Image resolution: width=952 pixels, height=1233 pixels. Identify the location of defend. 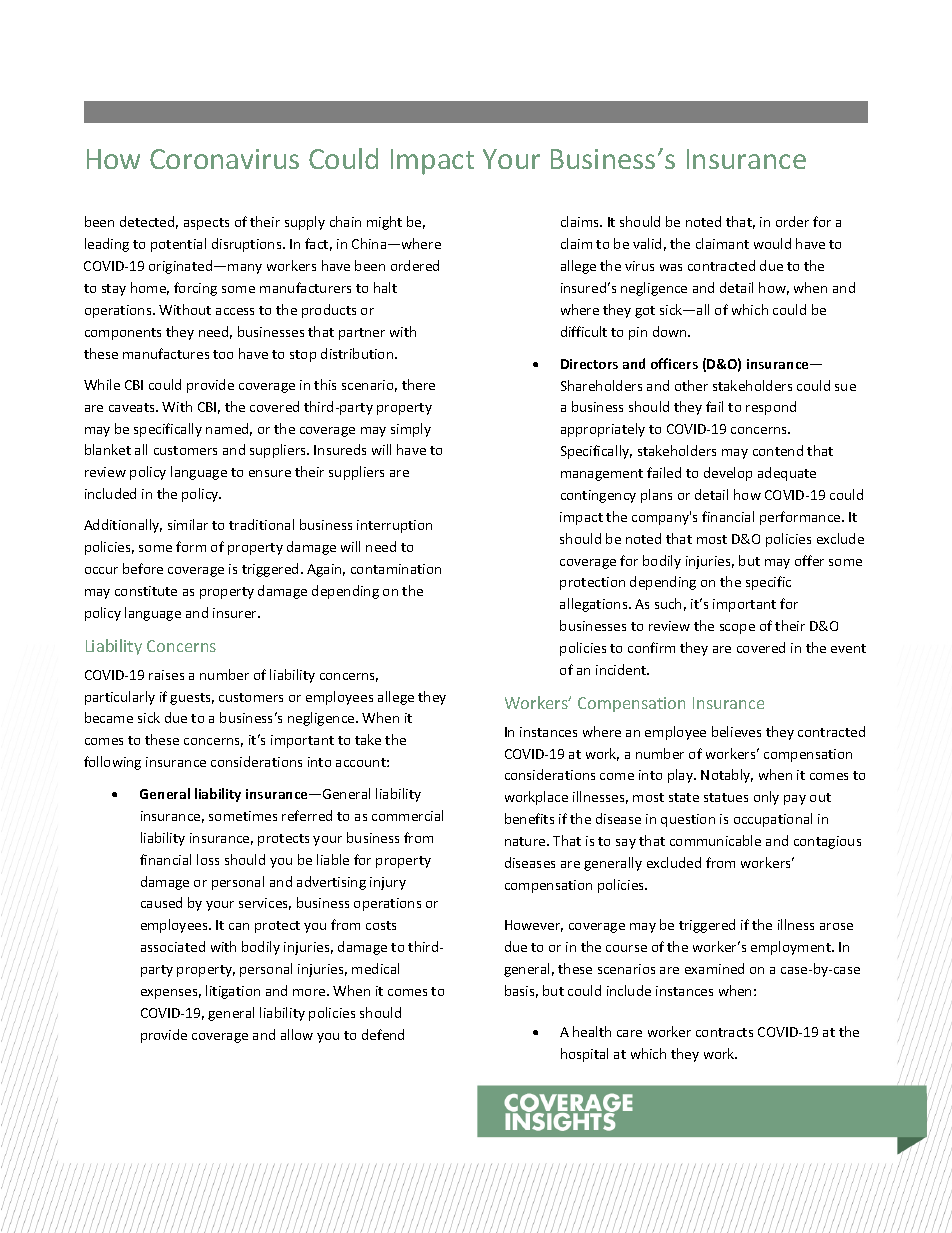
(383, 1034).
